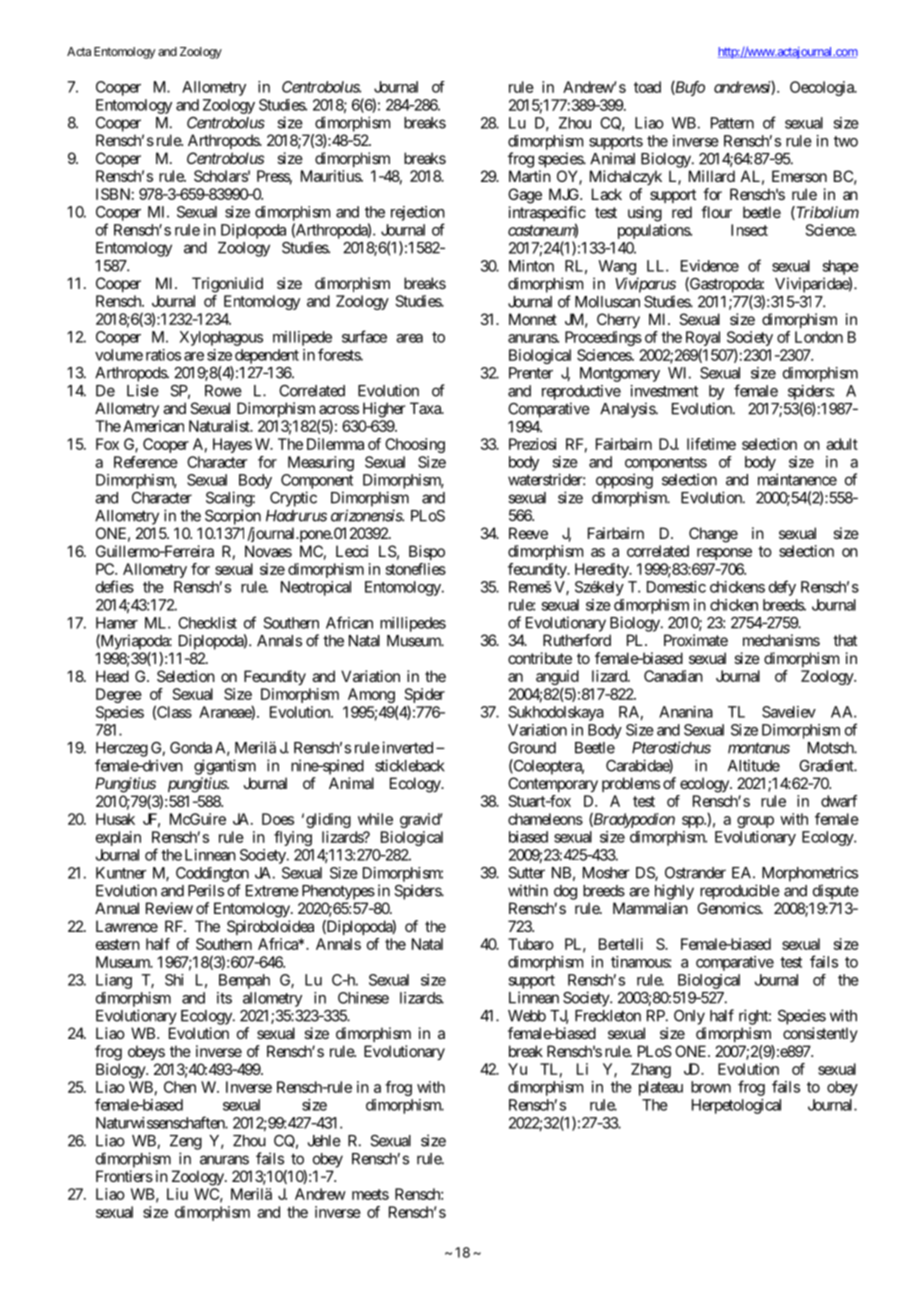 The width and height of the page is (924, 1307). Describe the element at coordinates (532, 748) in the page. I see `Ground` at that location.
